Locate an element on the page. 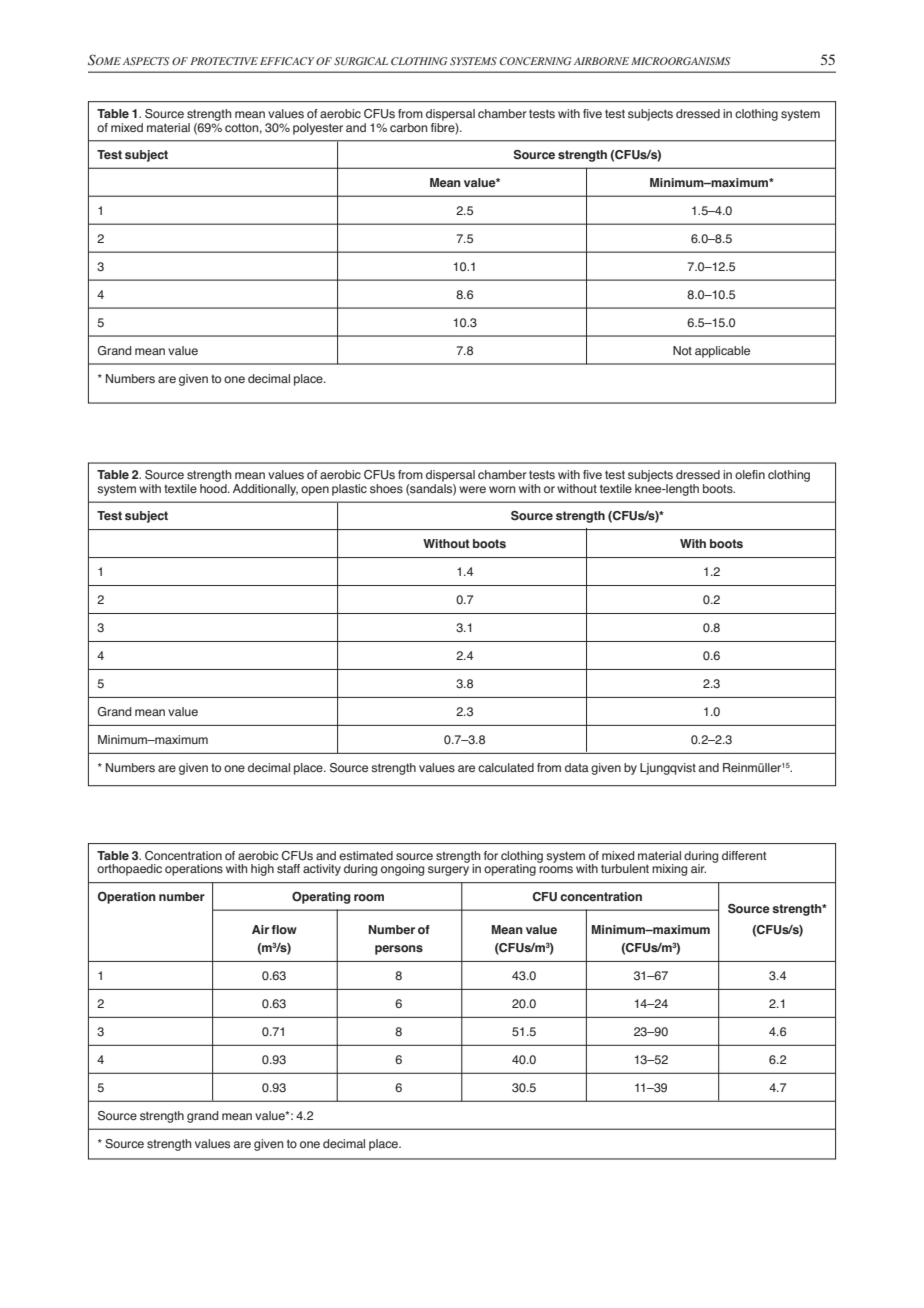 The image size is (924, 1308). data is located at coordinates (577, 767).
